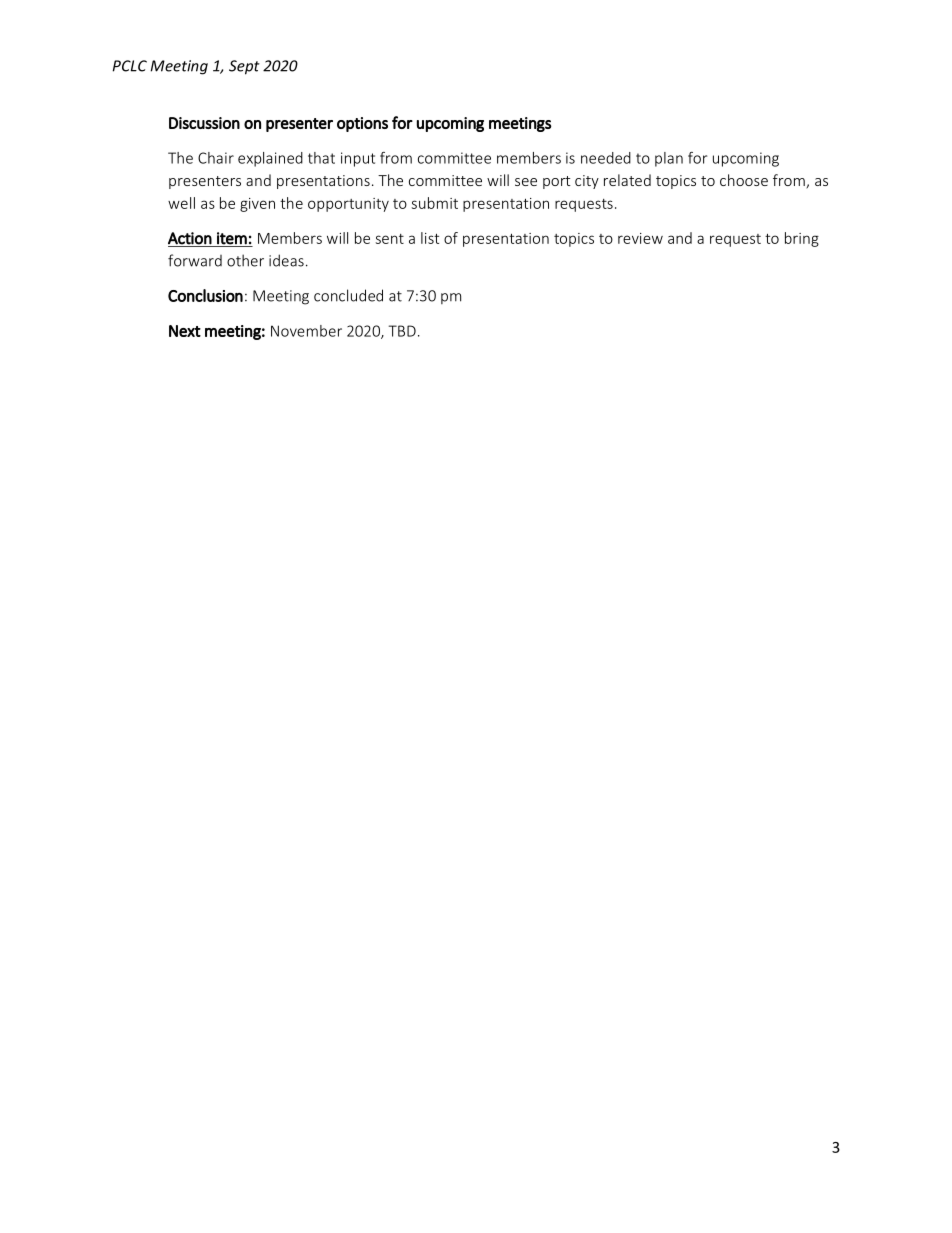 Image resolution: width=952 pixels, height=1233 pixels. Describe the element at coordinates (430, 238) in the screenshot. I see `list` at that location.
